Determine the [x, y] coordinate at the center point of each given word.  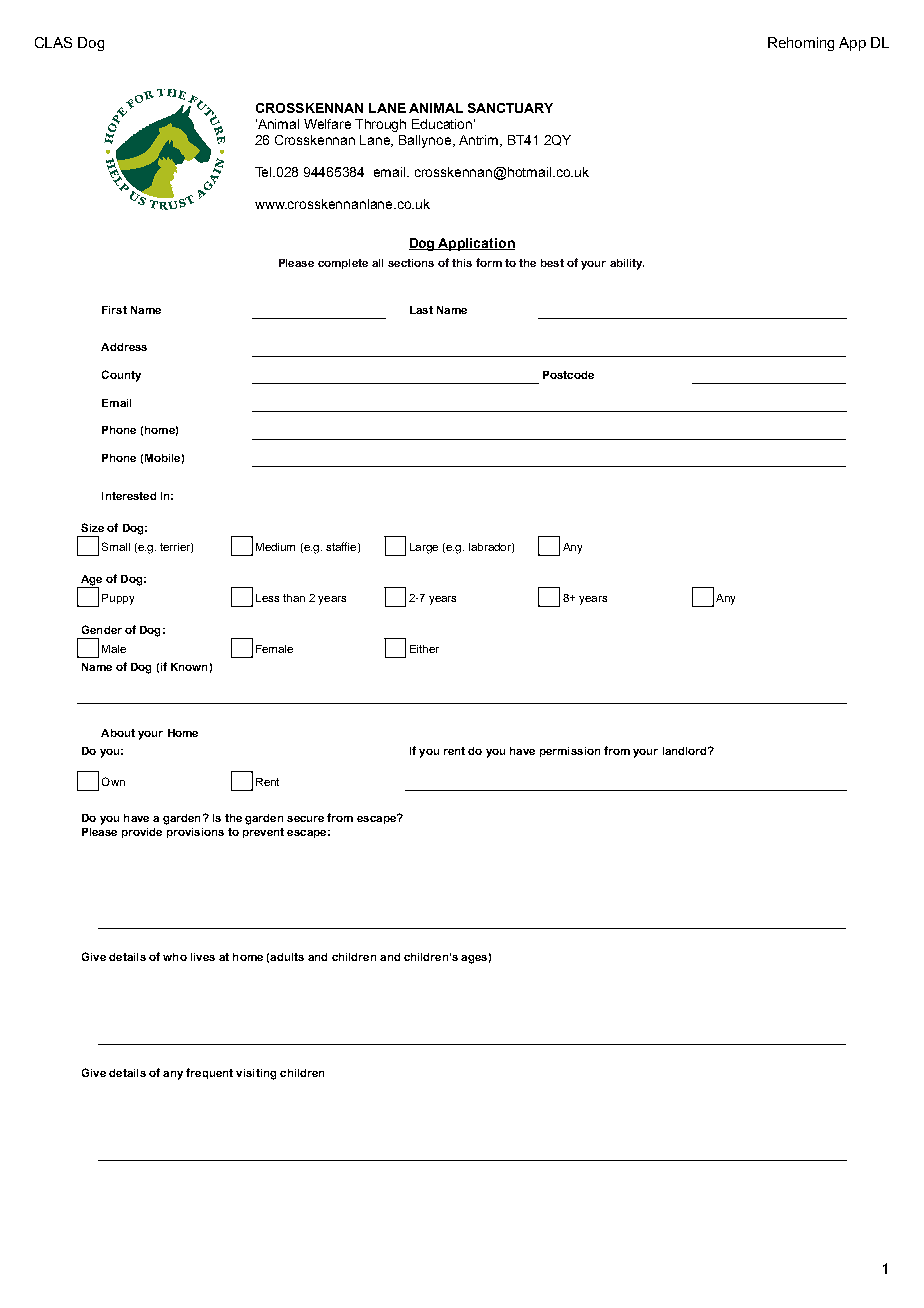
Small [116, 546]
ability [627, 264]
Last [421, 310]
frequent [209, 1073]
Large [424, 548]
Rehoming [801, 44]
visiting [256, 1074]
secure [305, 819]
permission [570, 752]
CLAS [53, 42]
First [114, 310]
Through [380, 125]
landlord [686, 751]
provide [142, 833]
